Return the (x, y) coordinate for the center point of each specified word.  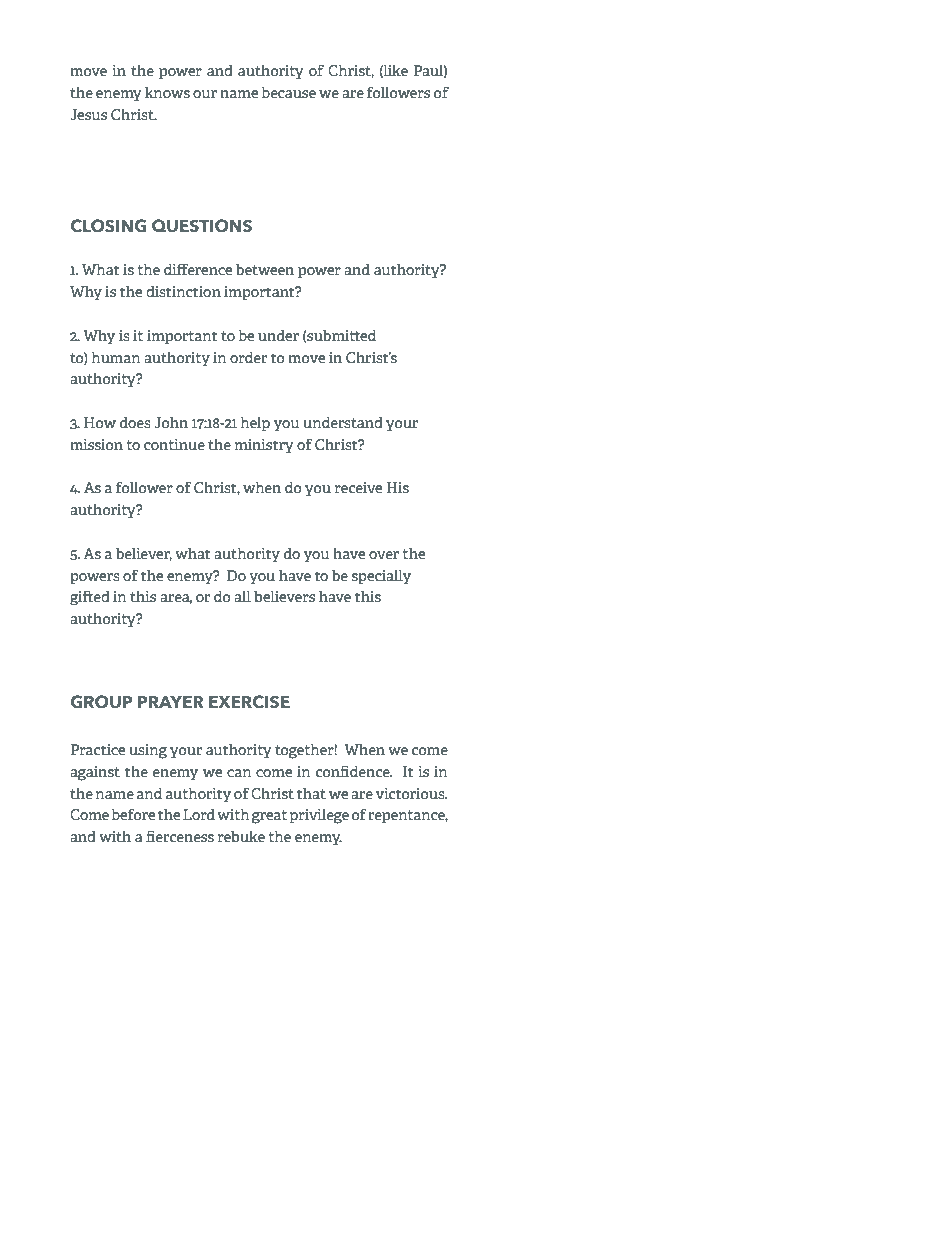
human (116, 357)
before (133, 814)
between (265, 269)
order (248, 357)
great (269, 817)
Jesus (88, 114)
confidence (354, 771)
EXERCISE (249, 701)
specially (381, 577)
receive (358, 487)
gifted (90, 598)
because (288, 92)
